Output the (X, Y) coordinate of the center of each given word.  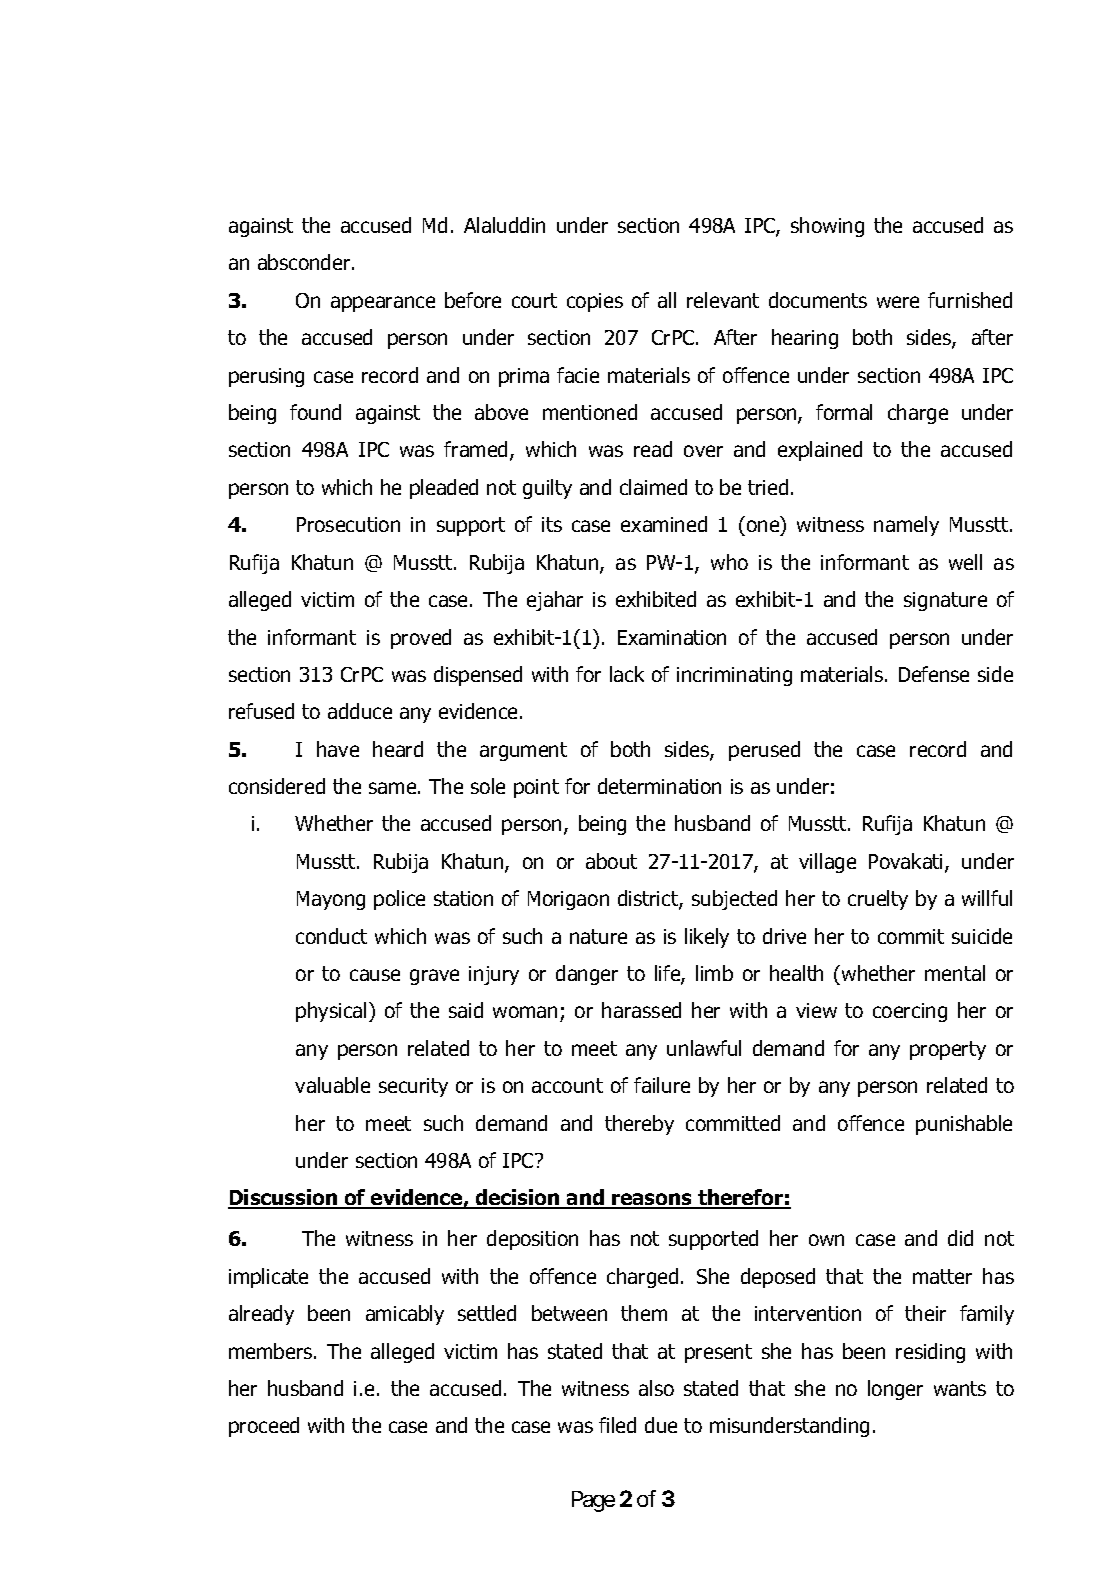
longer (895, 1390)
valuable (332, 1085)
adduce (360, 711)
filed (617, 1425)
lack (627, 674)
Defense (934, 674)
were (898, 302)
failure (662, 1085)
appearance (383, 304)
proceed (264, 1427)
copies (595, 302)
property (948, 1050)
